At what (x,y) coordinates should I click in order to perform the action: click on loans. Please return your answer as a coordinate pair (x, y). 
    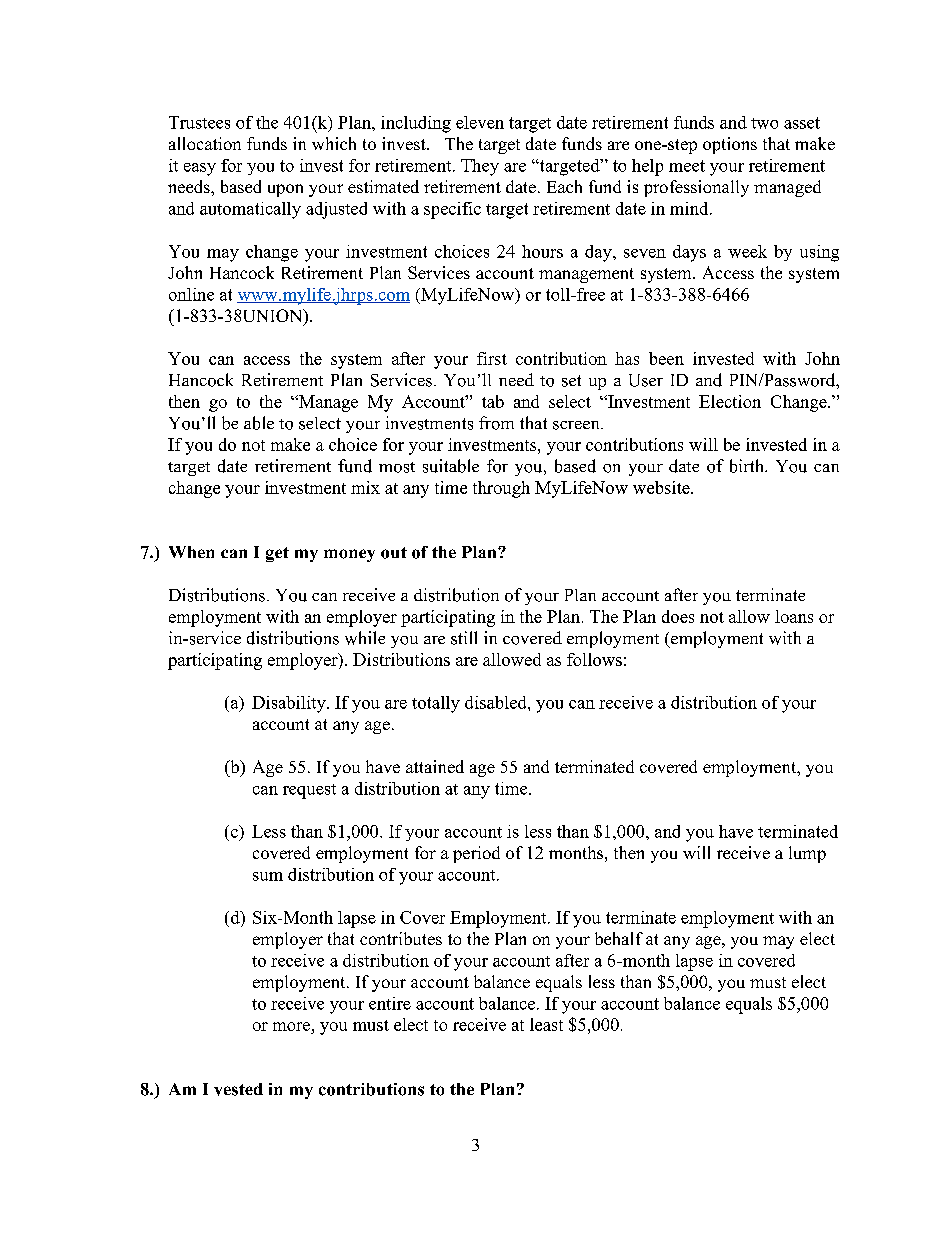
    Looking at the image, I should click on (794, 616).
